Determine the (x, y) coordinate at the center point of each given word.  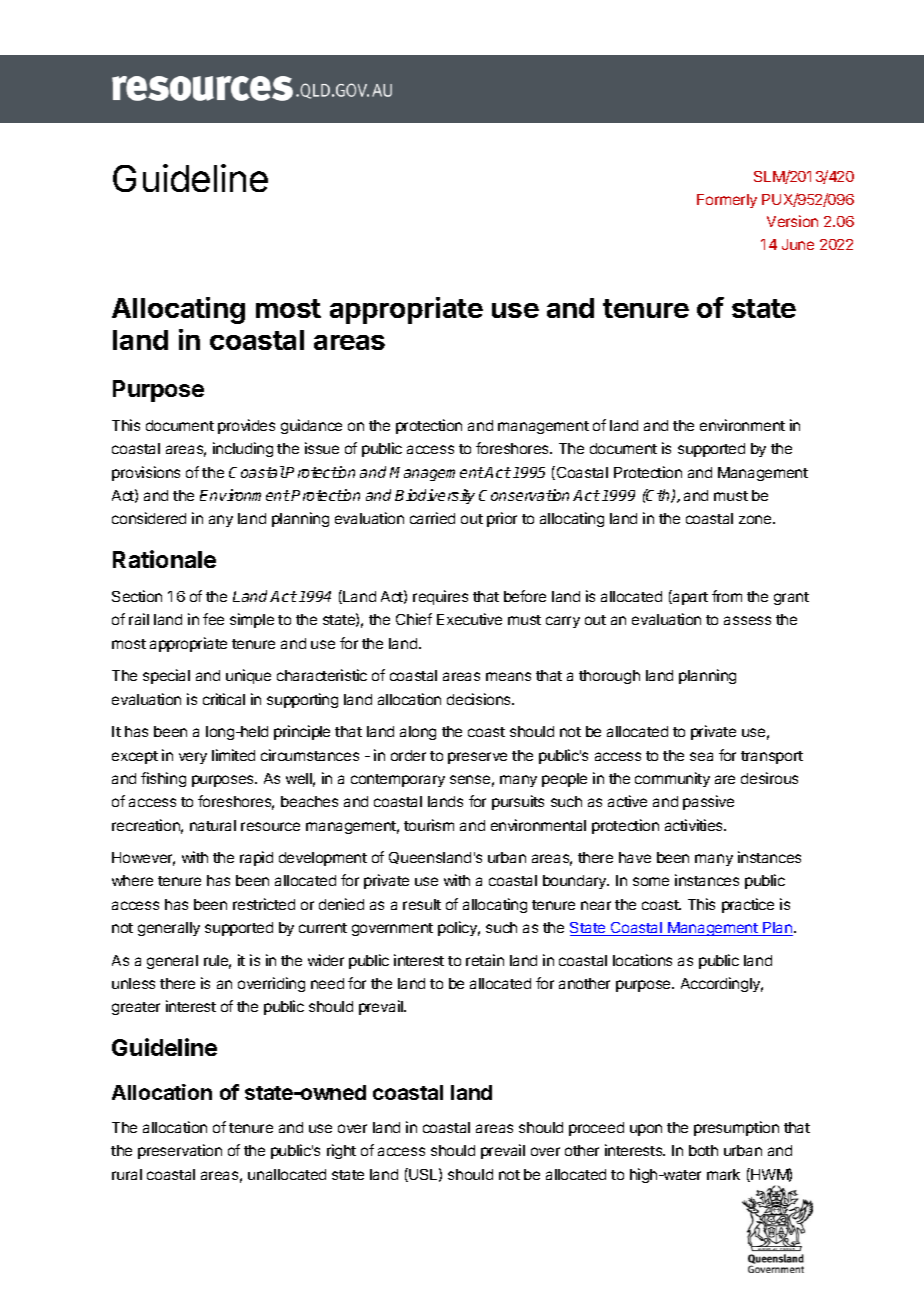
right (341, 1151)
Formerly (727, 201)
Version (792, 221)
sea (701, 756)
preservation (180, 1151)
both (703, 1150)
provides (246, 426)
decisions (480, 699)
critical (224, 699)
